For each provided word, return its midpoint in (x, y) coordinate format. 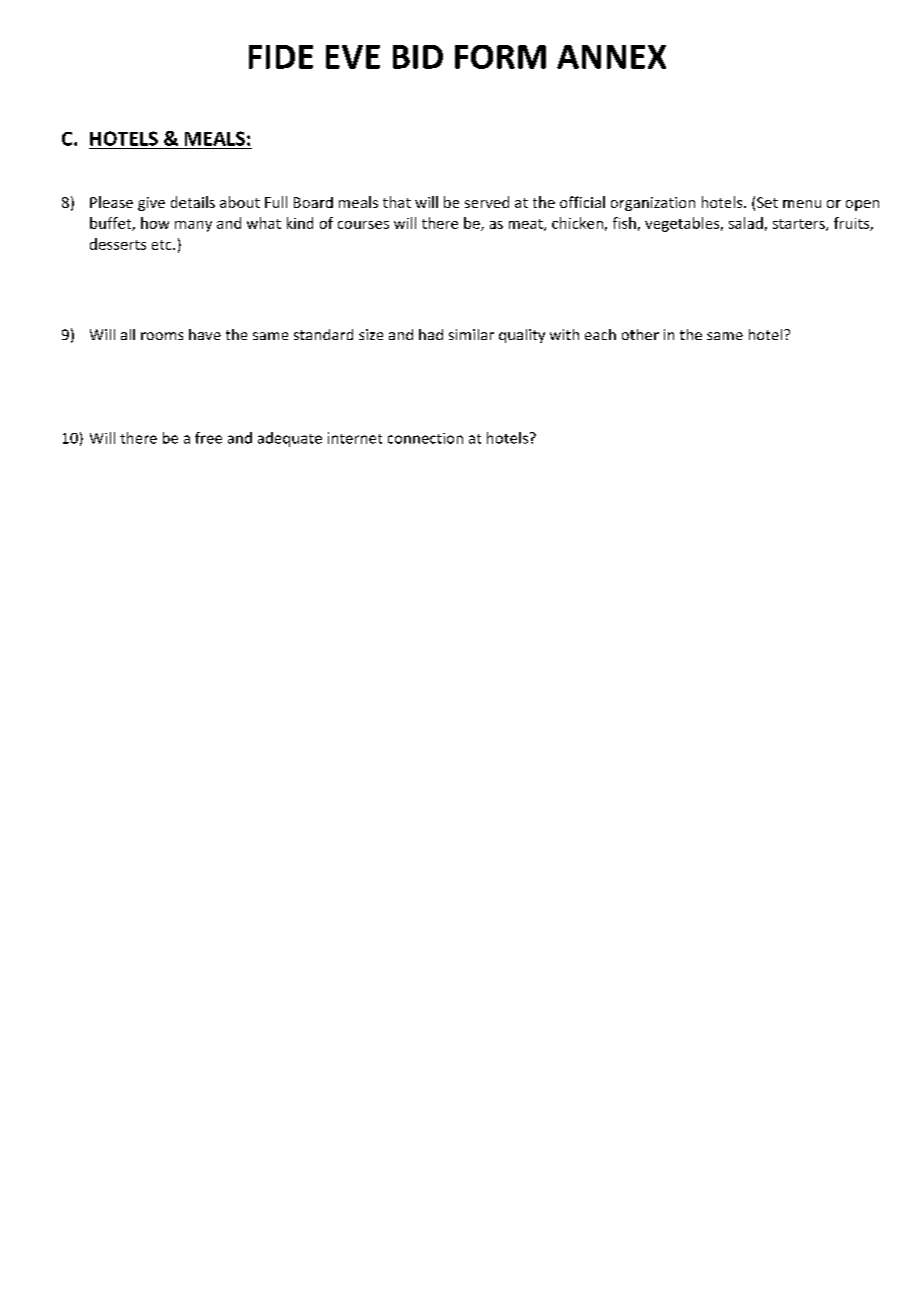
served (487, 202)
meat (527, 225)
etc (163, 245)
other (640, 334)
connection (425, 438)
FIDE (281, 57)
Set (767, 202)
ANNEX (611, 57)
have (205, 334)
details (193, 202)
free (208, 438)
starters (800, 225)
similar (471, 334)
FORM (500, 57)
